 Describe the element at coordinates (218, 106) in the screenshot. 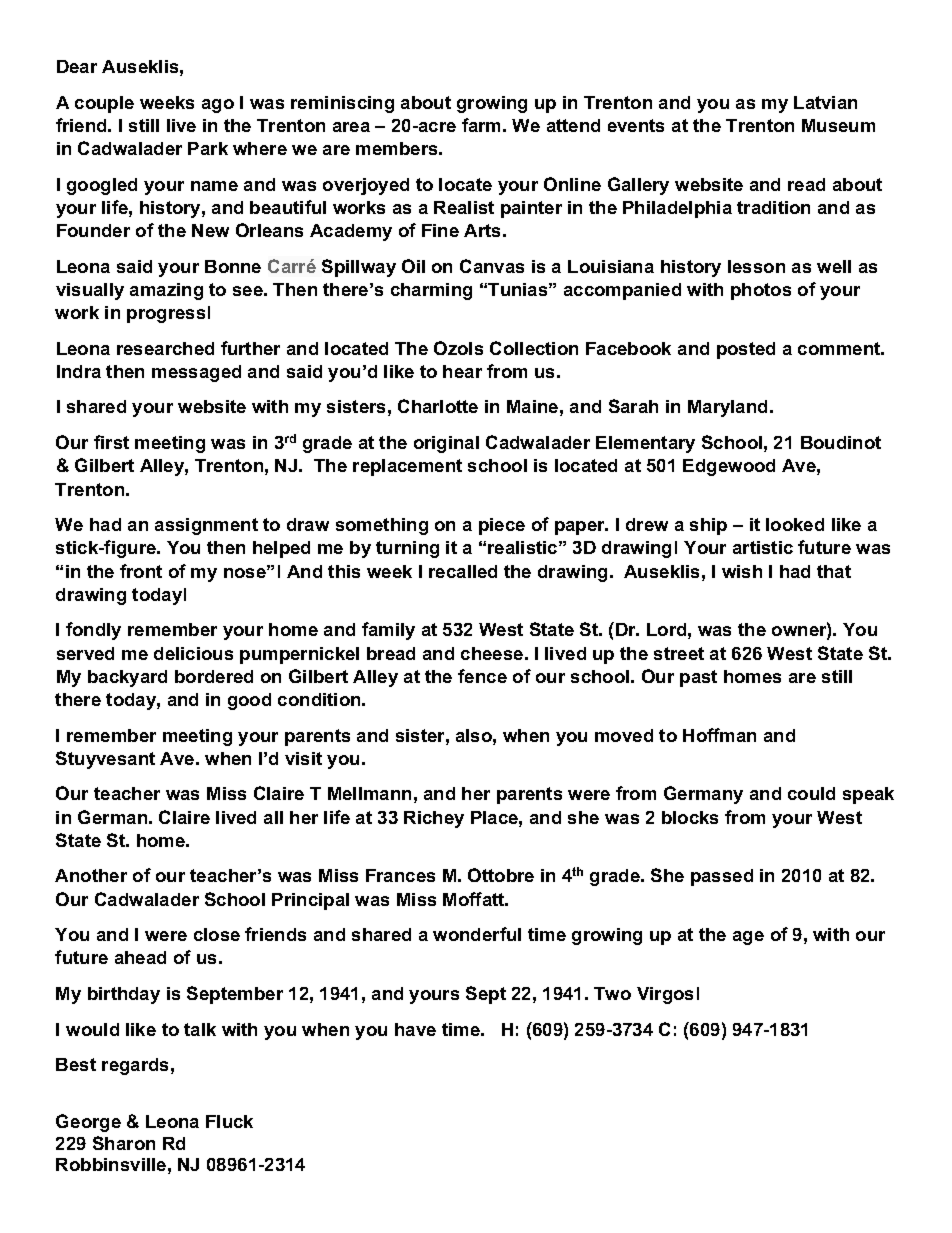

I see `ago` at that location.
